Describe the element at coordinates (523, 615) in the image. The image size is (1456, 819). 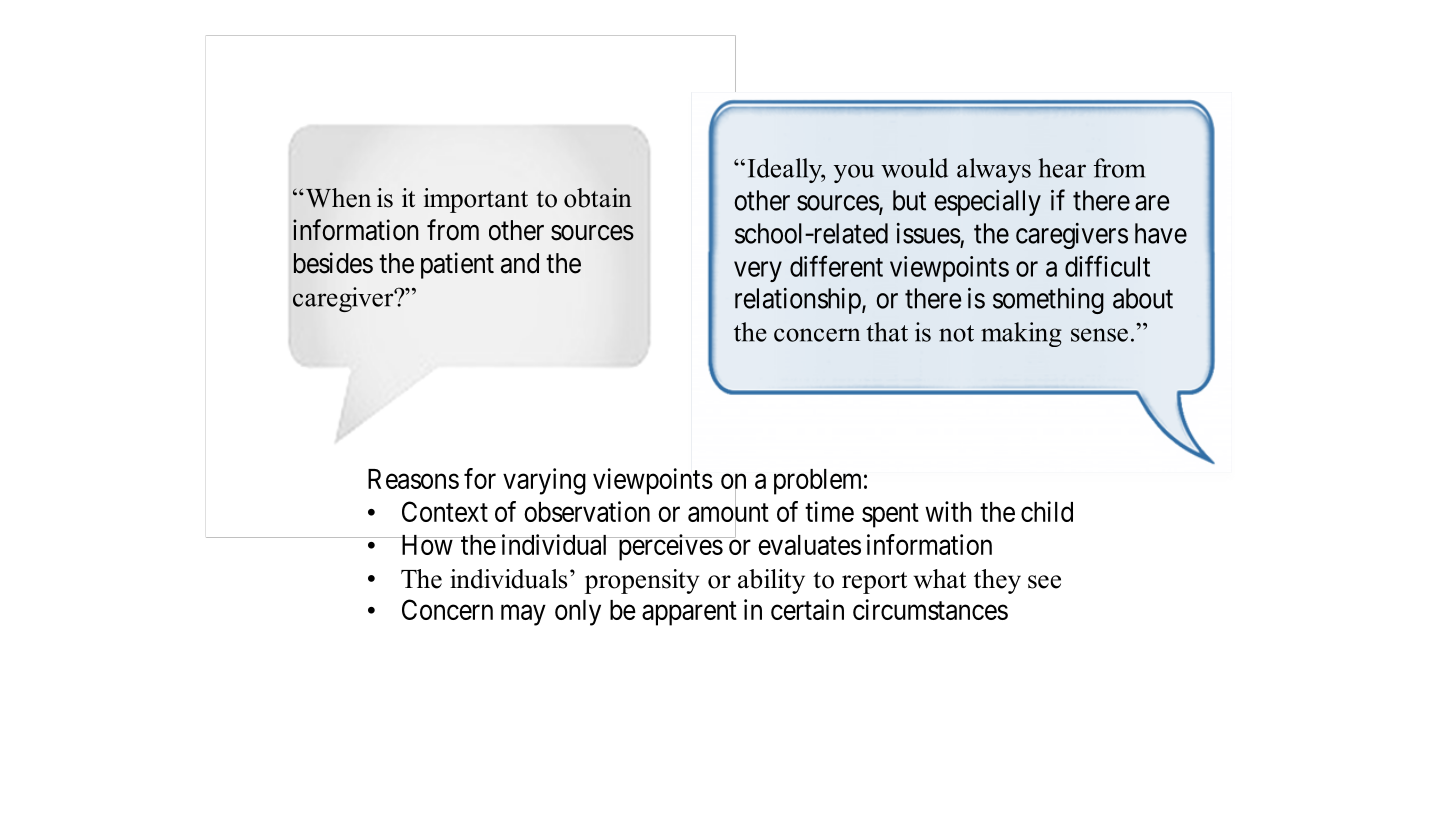
I see `may` at that location.
